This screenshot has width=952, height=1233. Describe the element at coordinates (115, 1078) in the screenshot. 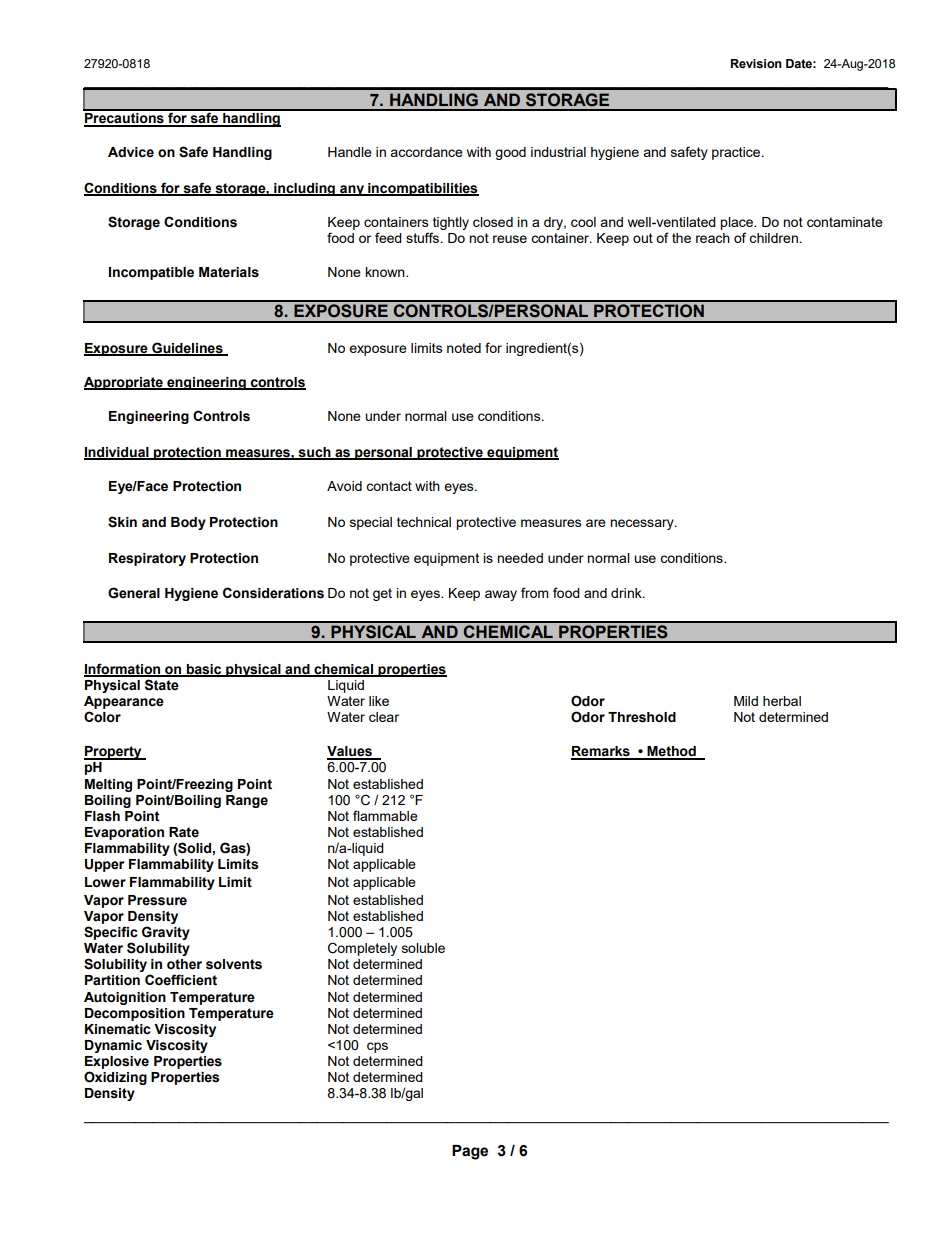

I see `Oxidizing` at that location.
